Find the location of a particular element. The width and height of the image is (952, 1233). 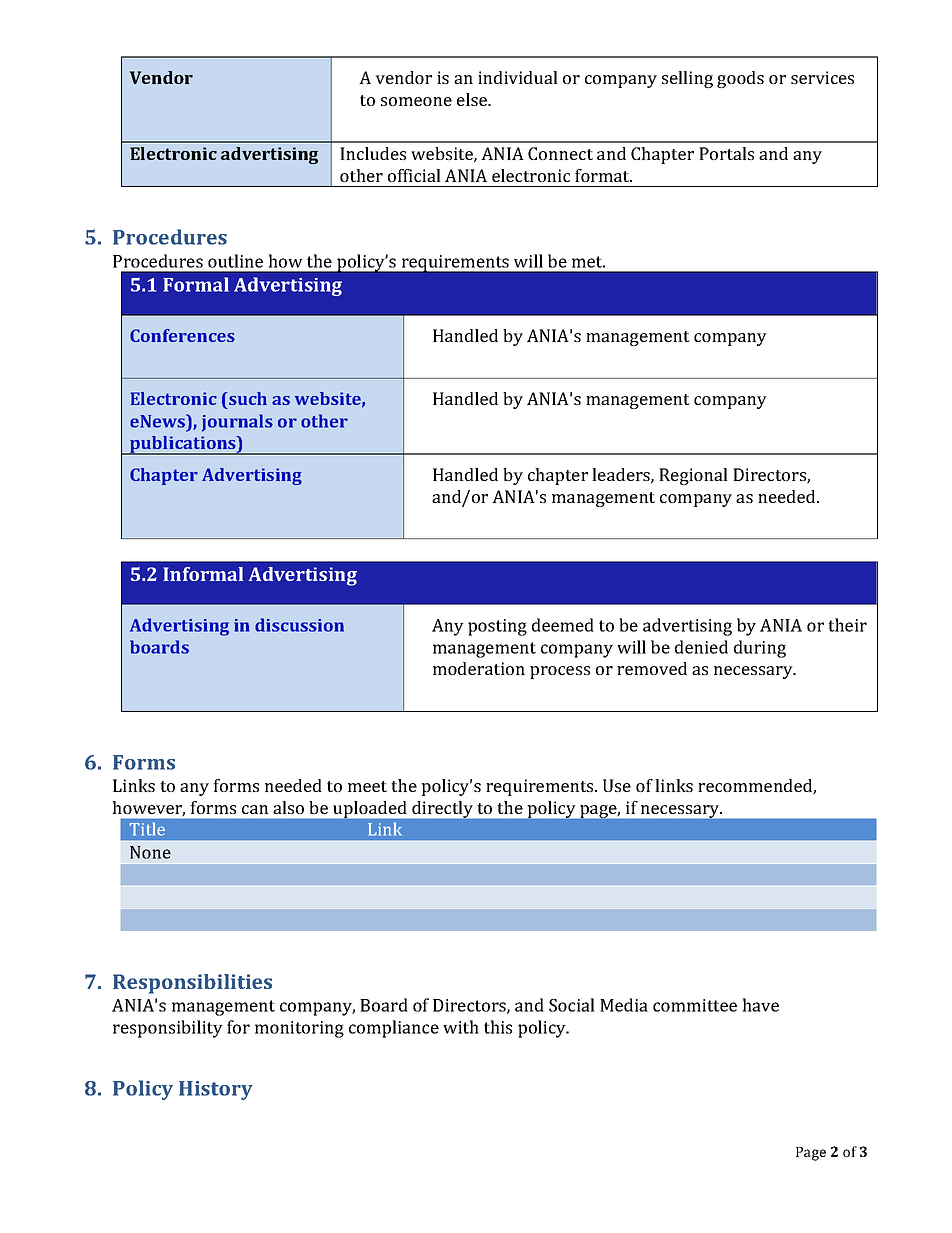

Includes is located at coordinates (373, 153).
